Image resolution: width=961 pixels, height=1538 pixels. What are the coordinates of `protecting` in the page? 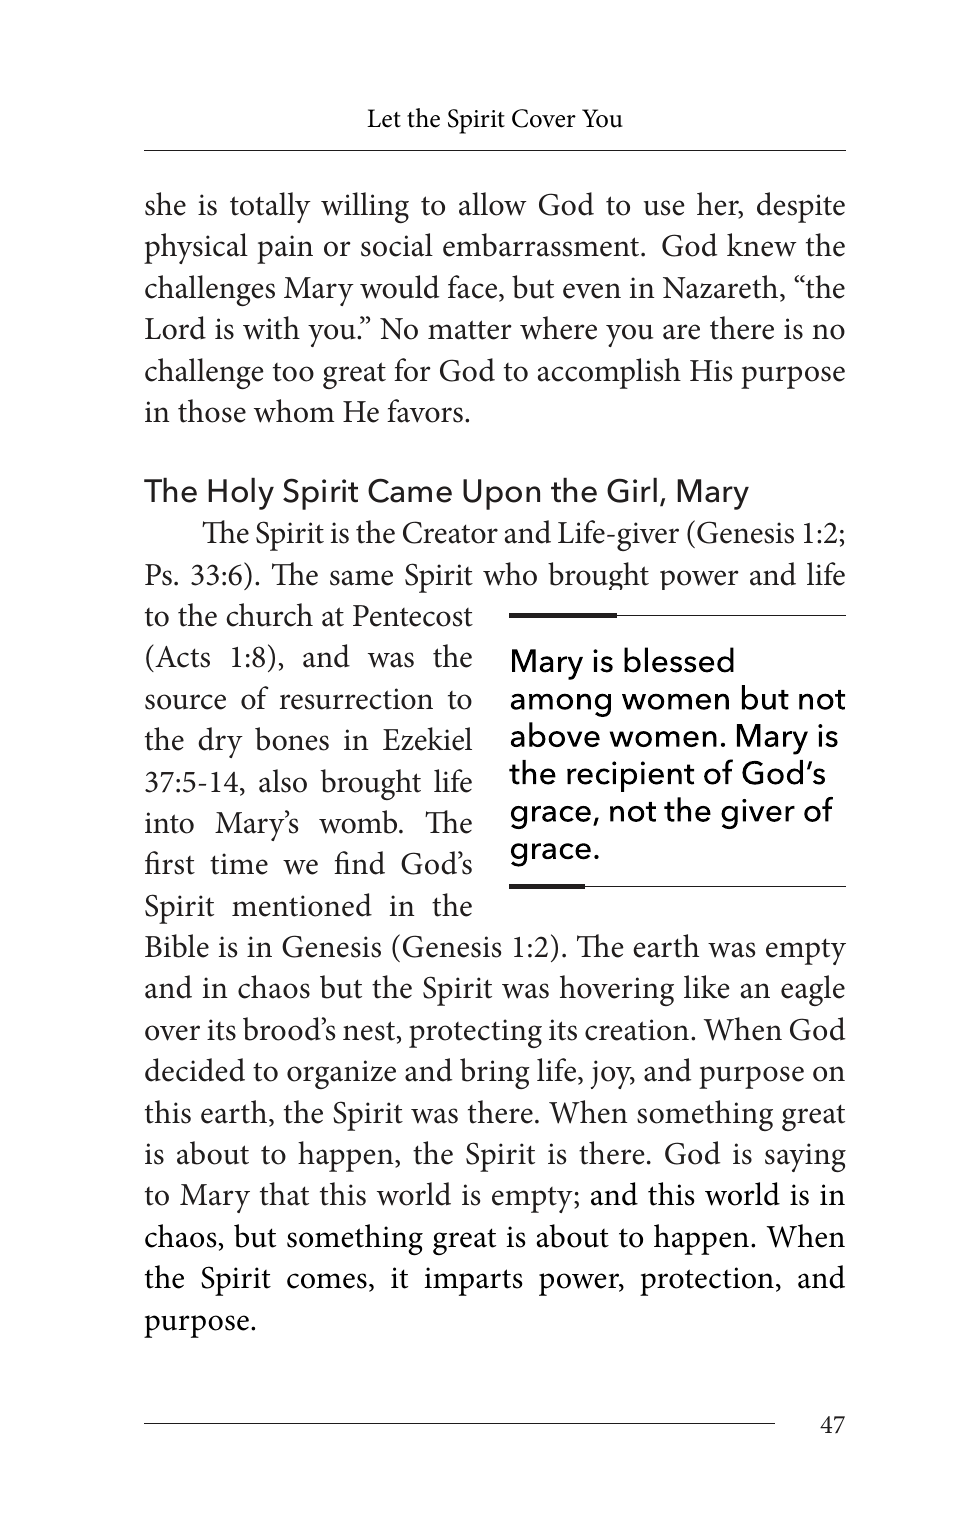 It's located at (475, 1033).
